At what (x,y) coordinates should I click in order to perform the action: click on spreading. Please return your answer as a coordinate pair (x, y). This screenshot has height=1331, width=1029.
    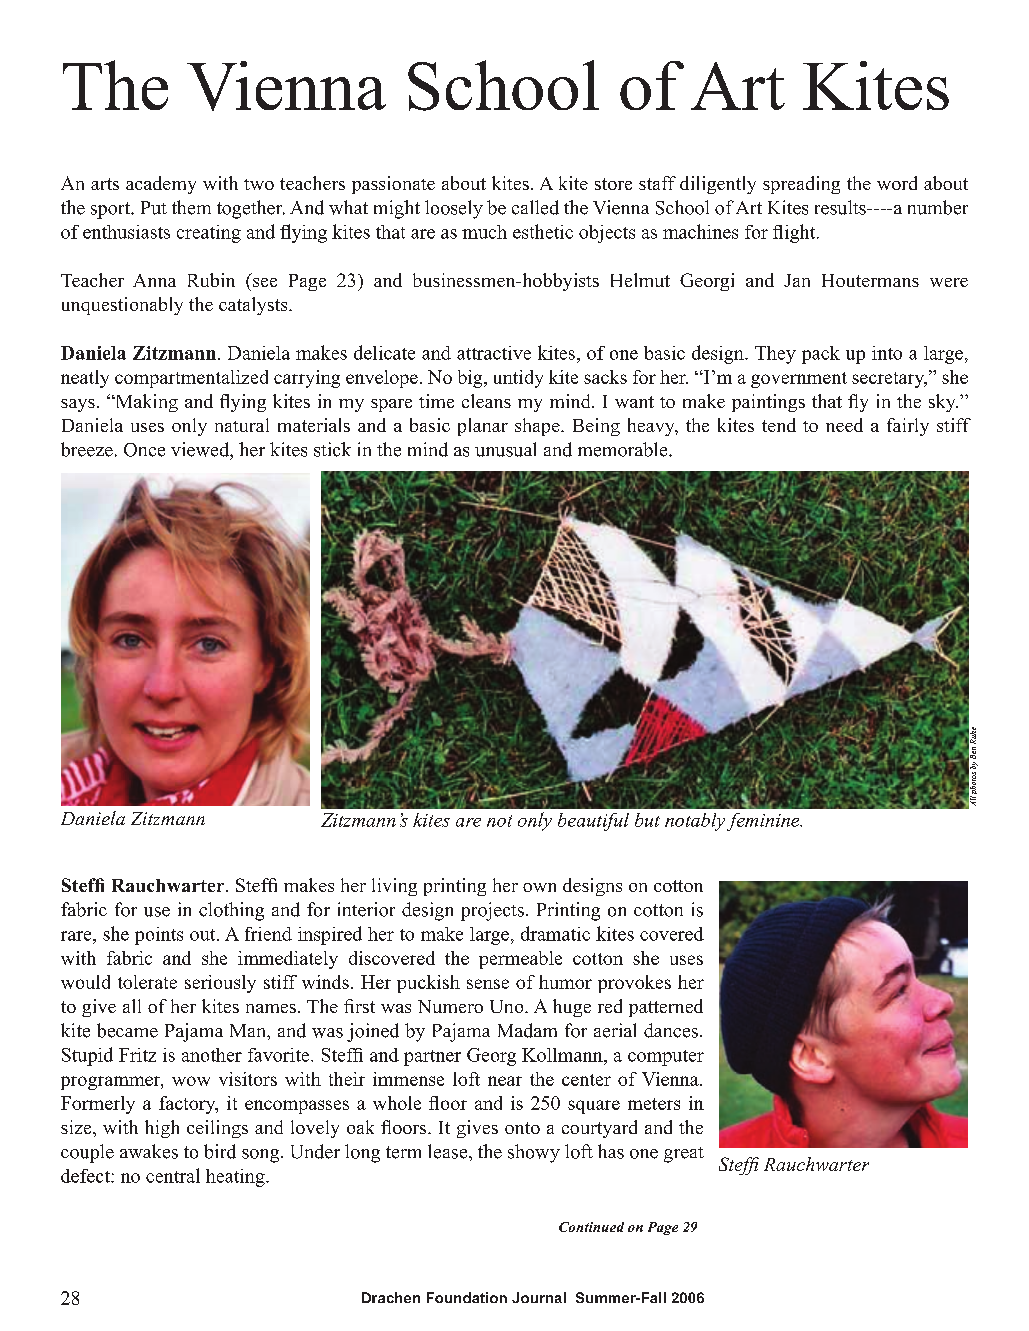
    Looking at the image, I should click on (801, 185).
